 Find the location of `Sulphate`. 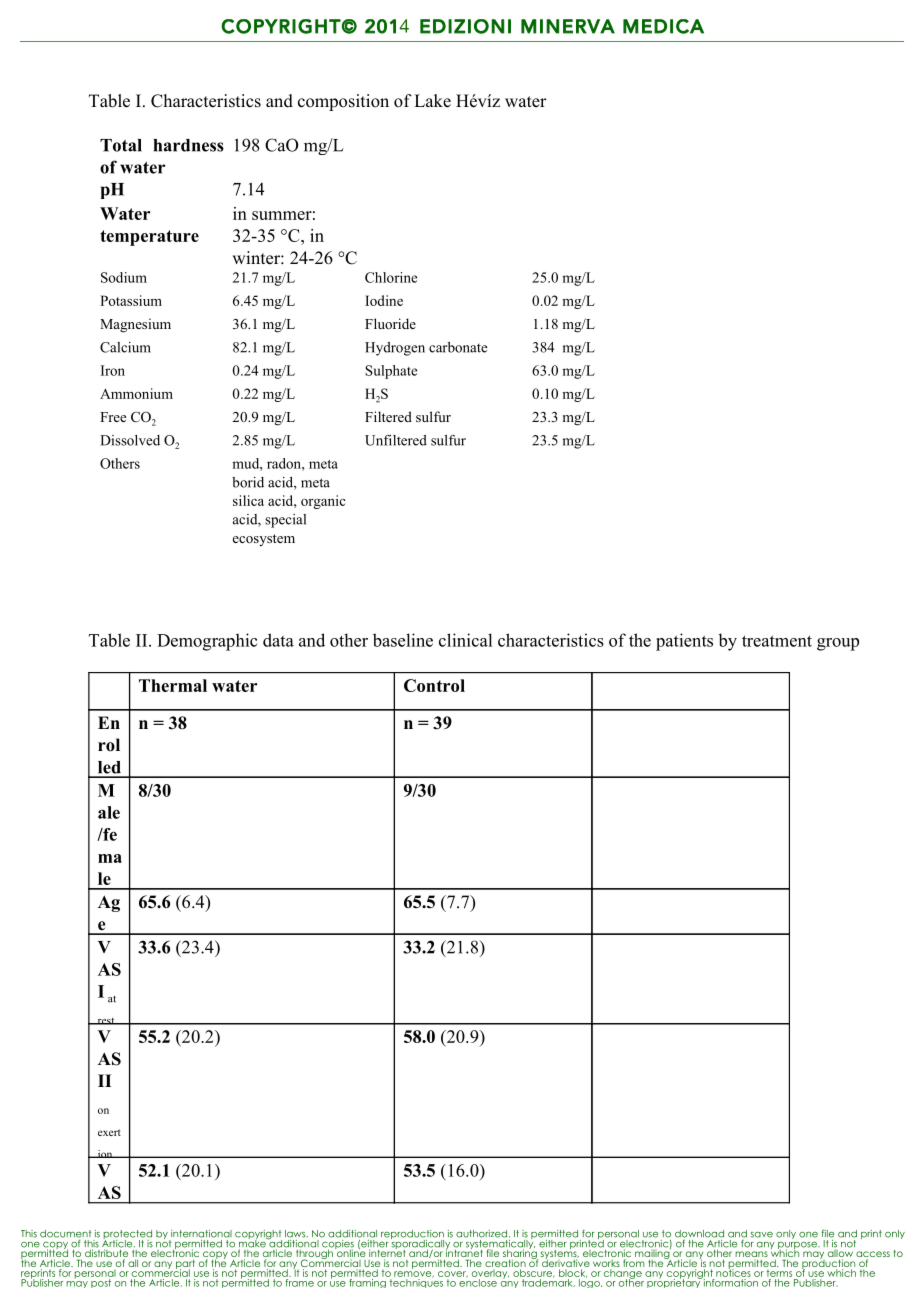

Sulphate is located at coordinates (391, 372).
